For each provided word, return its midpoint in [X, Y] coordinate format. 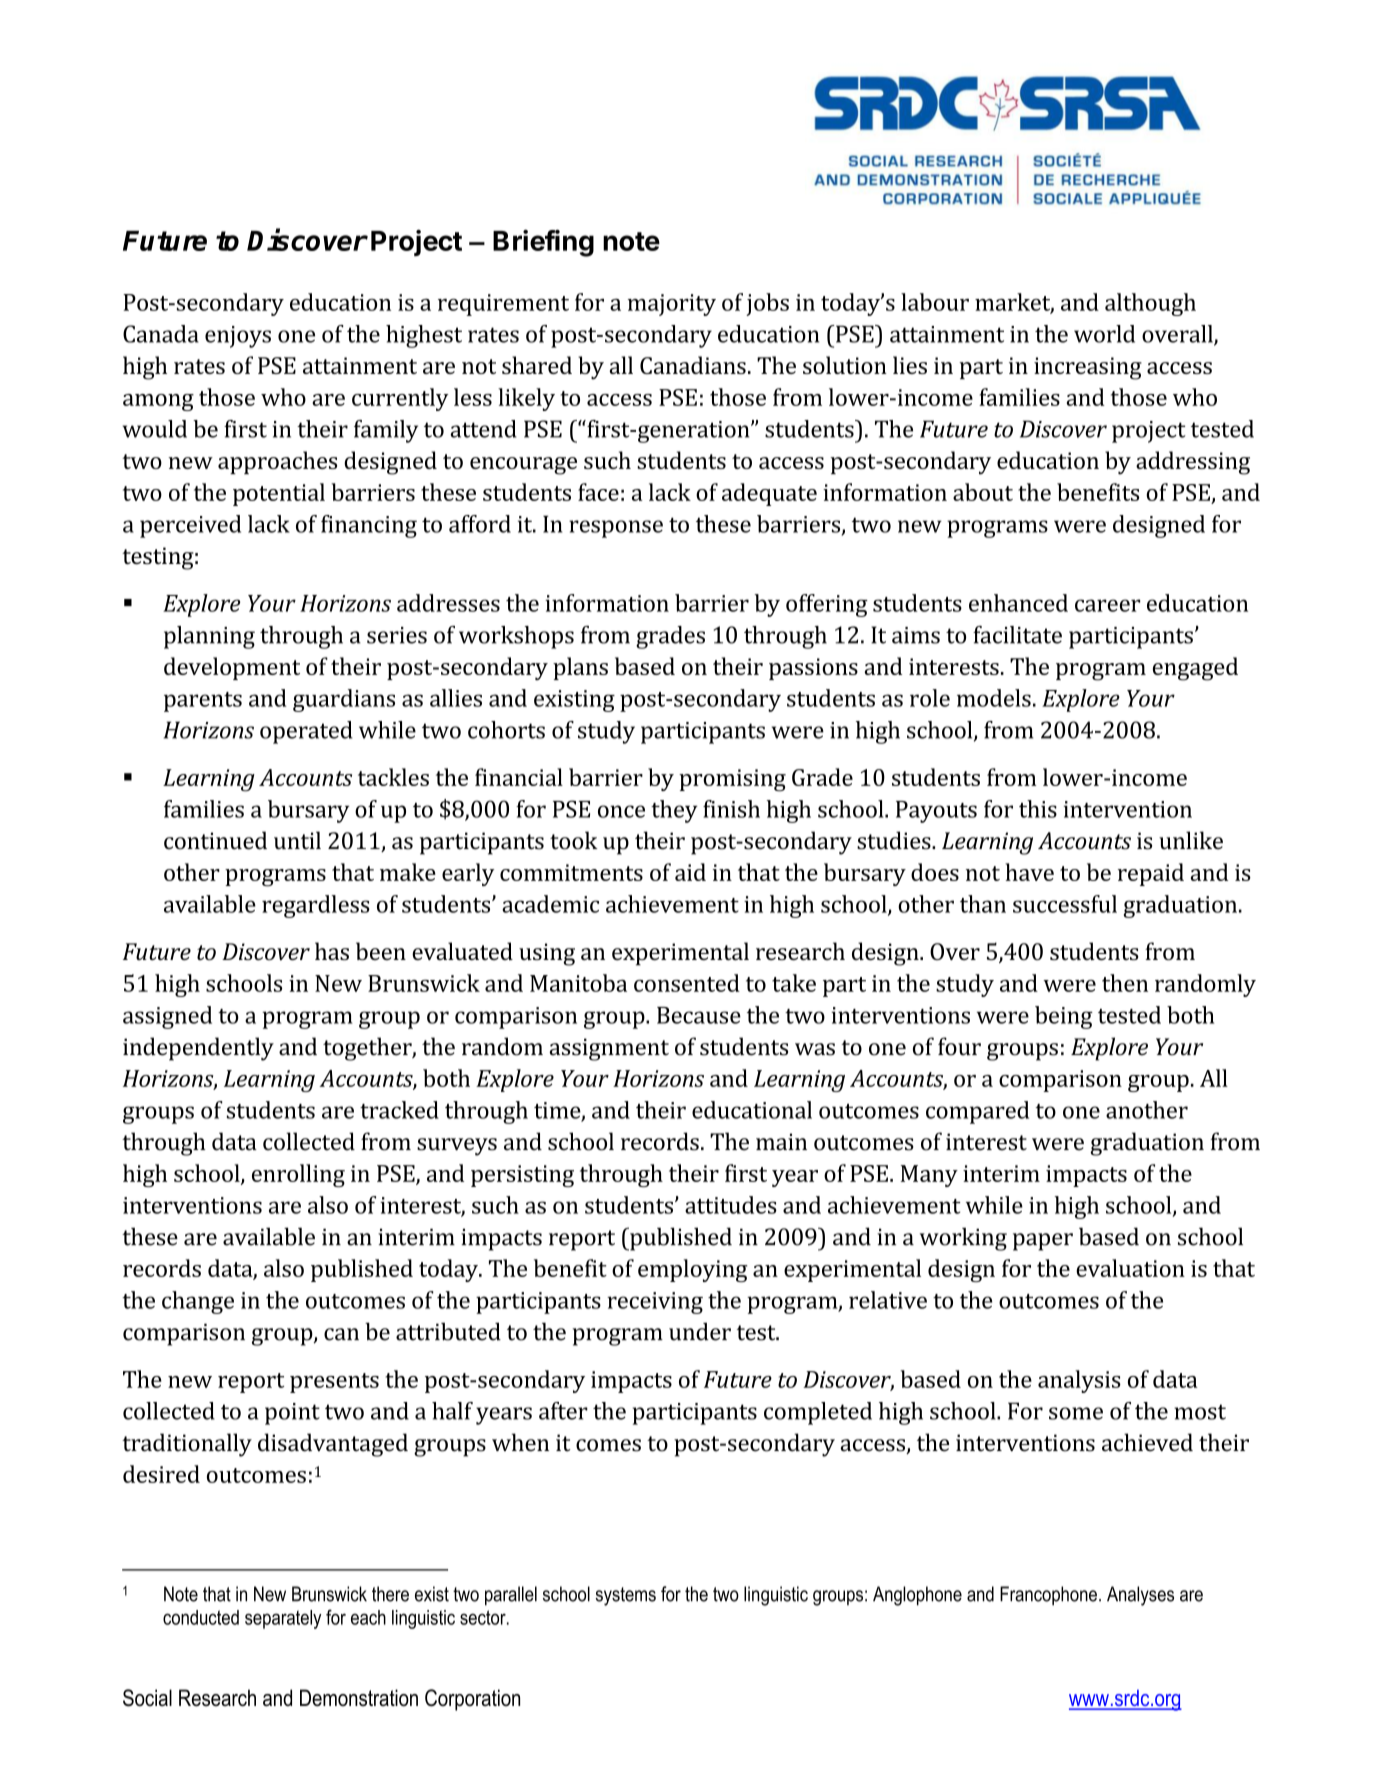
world [1104, 334]
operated [306, 732]
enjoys [238, 337]
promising [732, 780]
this [1038, 809]
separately [283, 1619]
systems [625, 1596]
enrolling [298, 1175]
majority [672, 305]
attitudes [731, 1205]
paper [1043, 1242]
